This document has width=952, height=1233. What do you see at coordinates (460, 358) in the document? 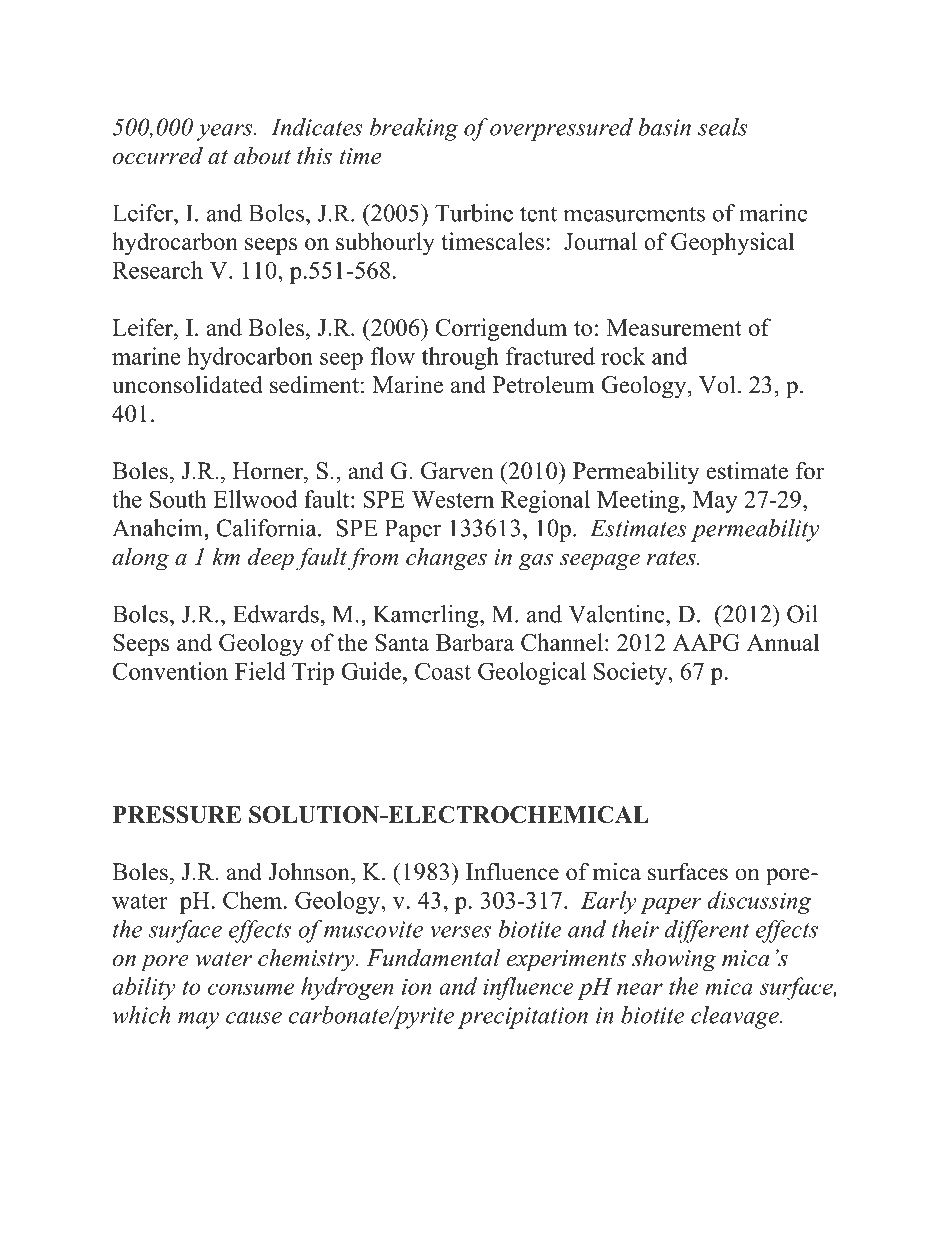
I see `through` at bounding box center [460, 358].
